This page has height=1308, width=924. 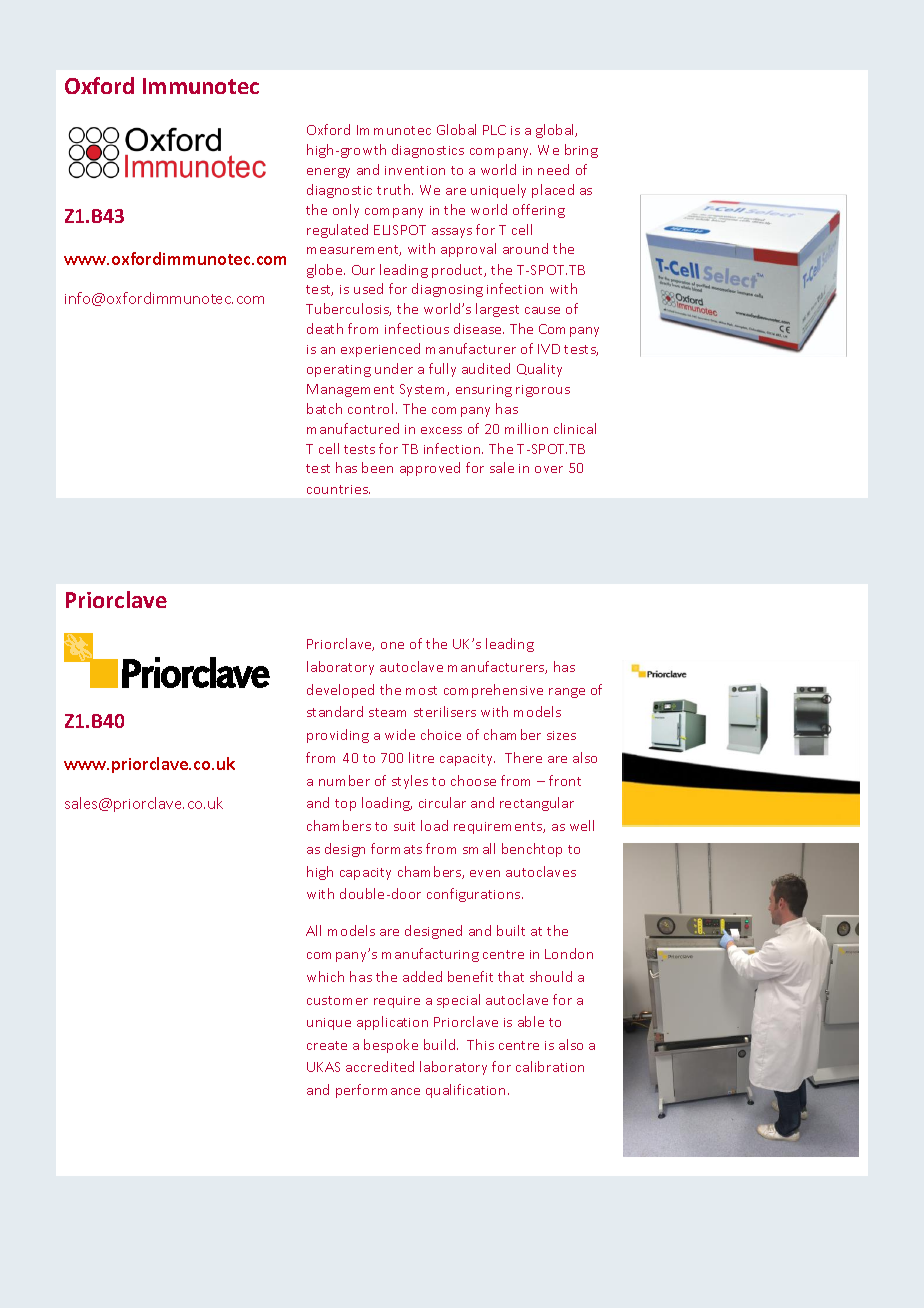 What do you see at coordinates (380, 1066) in the page?
I see `accredited` at bounding box center [380, 1066].
